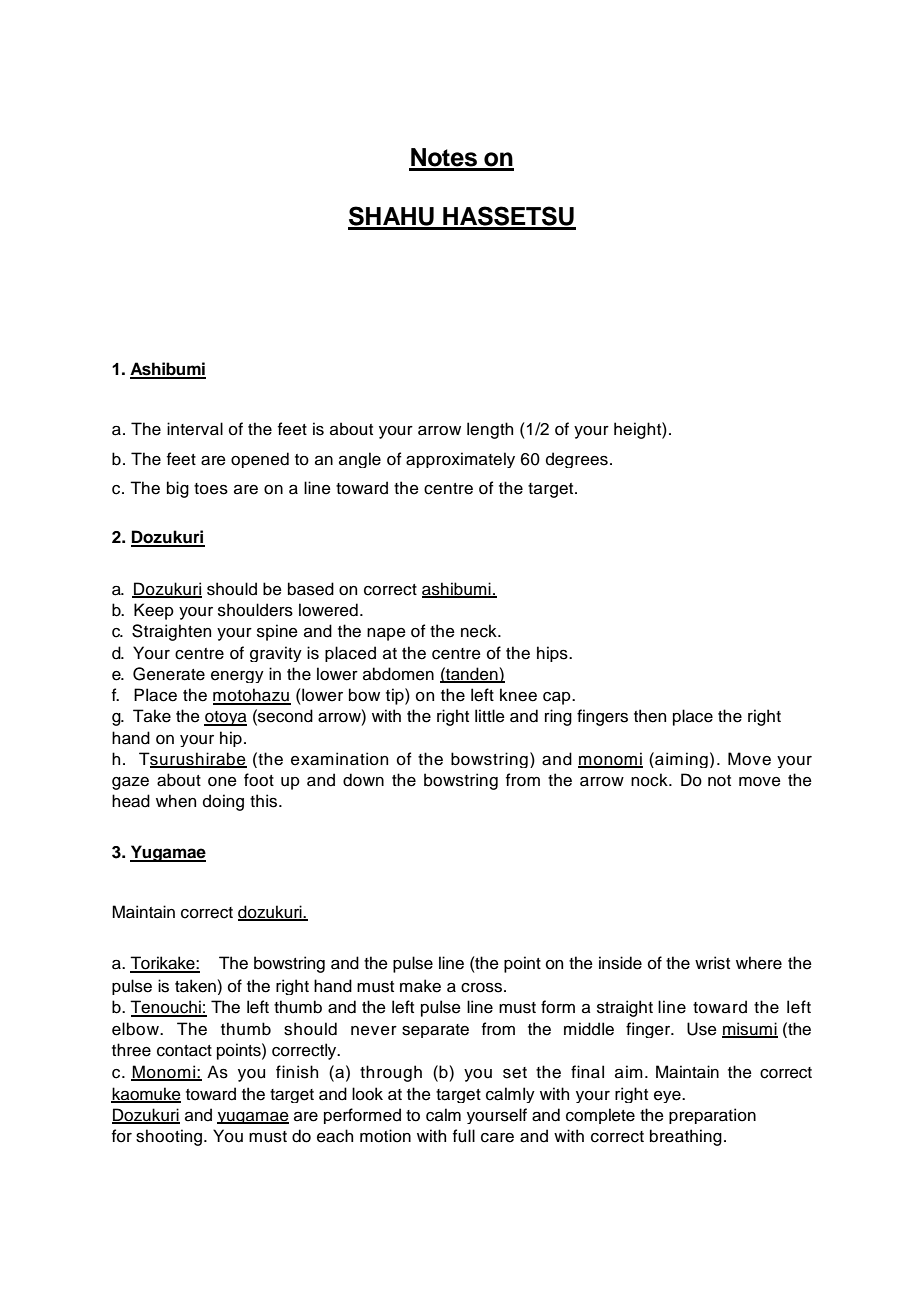 Image resolution: width=924 pixels, height=1307 pixels. I want to click on abdomen, so click(398, 674).
